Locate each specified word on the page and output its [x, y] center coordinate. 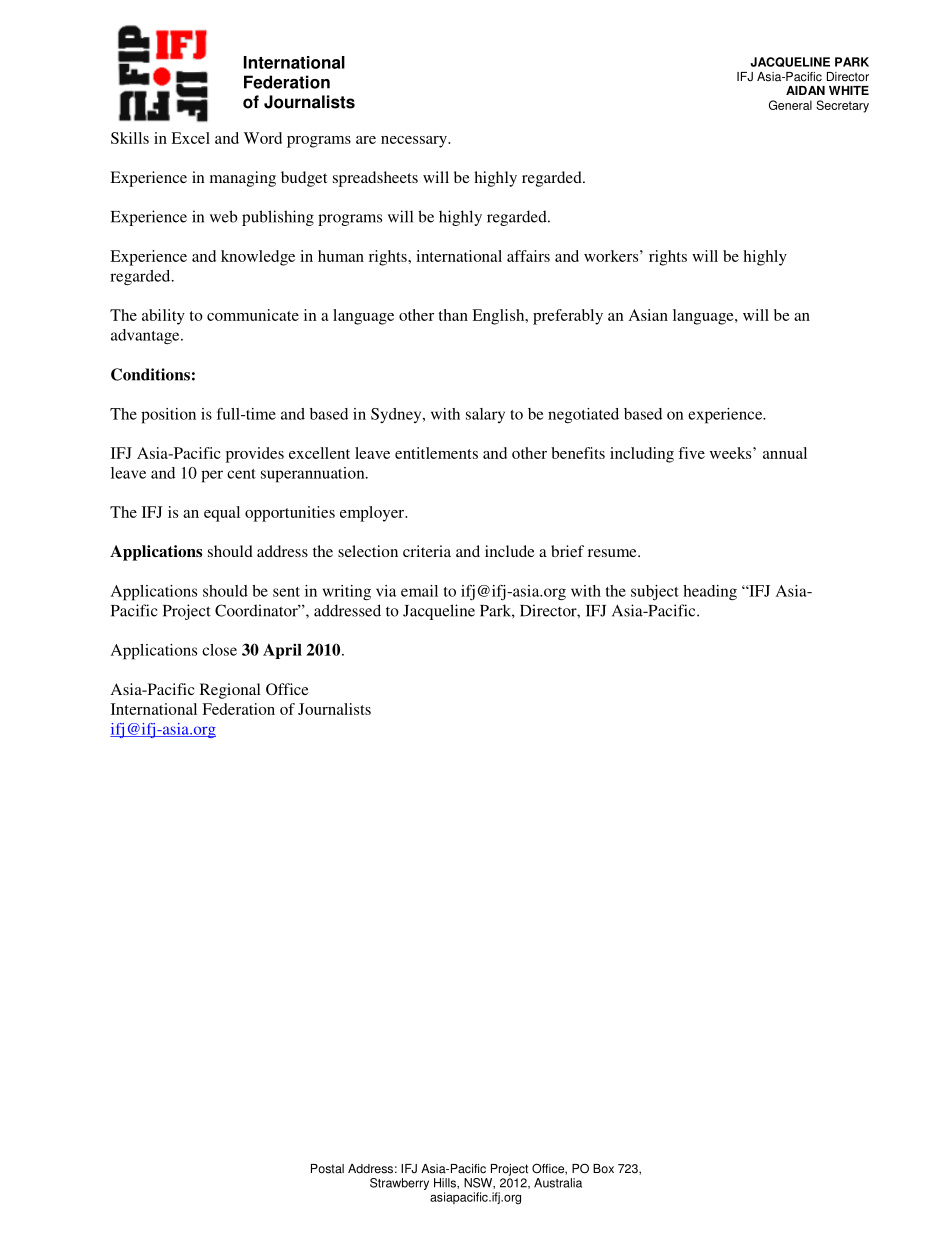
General [790, 105]
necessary [415, 142]
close [219, 650]
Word [263, 138]
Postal [327, 1169]
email [419, 591]
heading [710, 593]
